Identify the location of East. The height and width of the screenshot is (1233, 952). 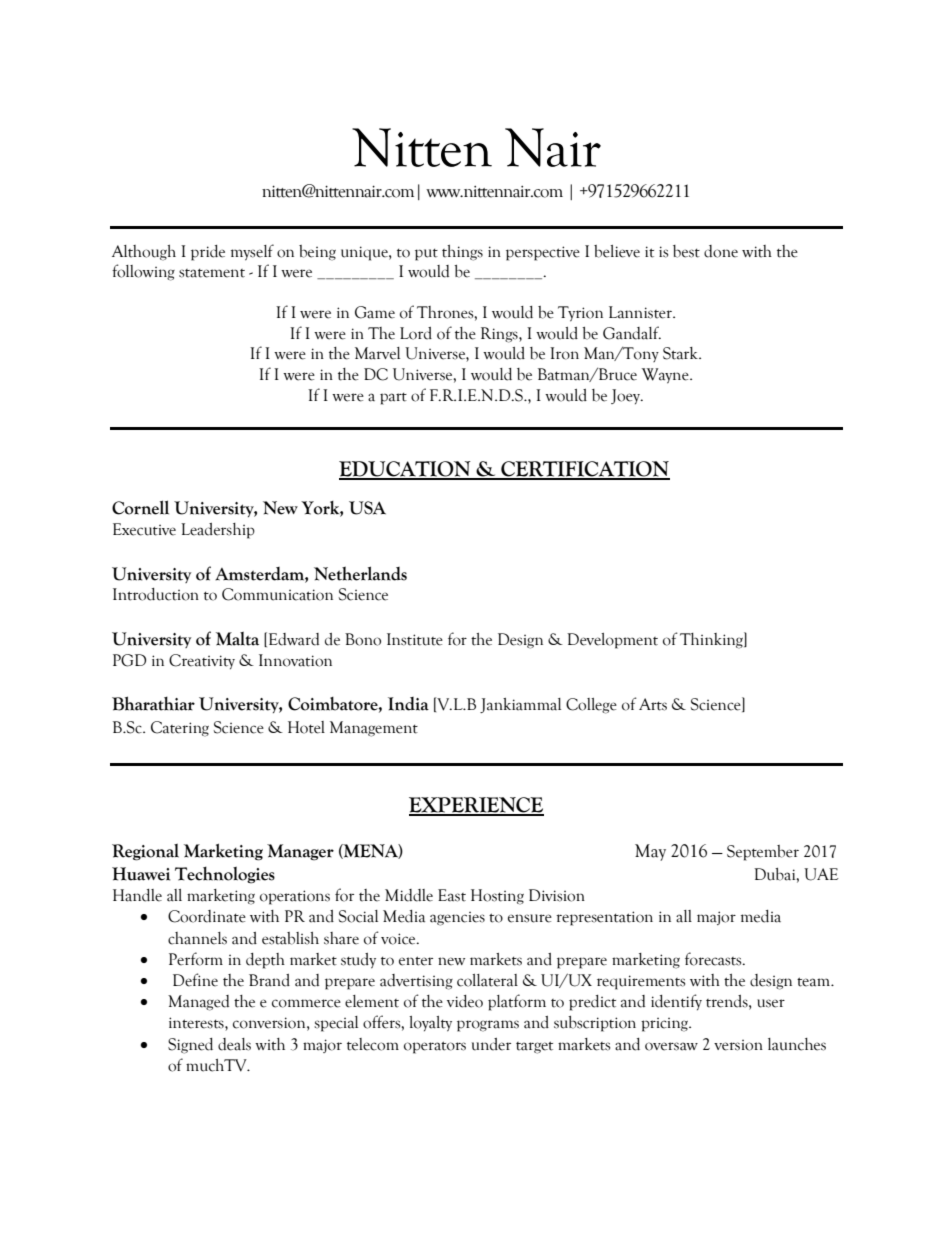
(452, 895).
